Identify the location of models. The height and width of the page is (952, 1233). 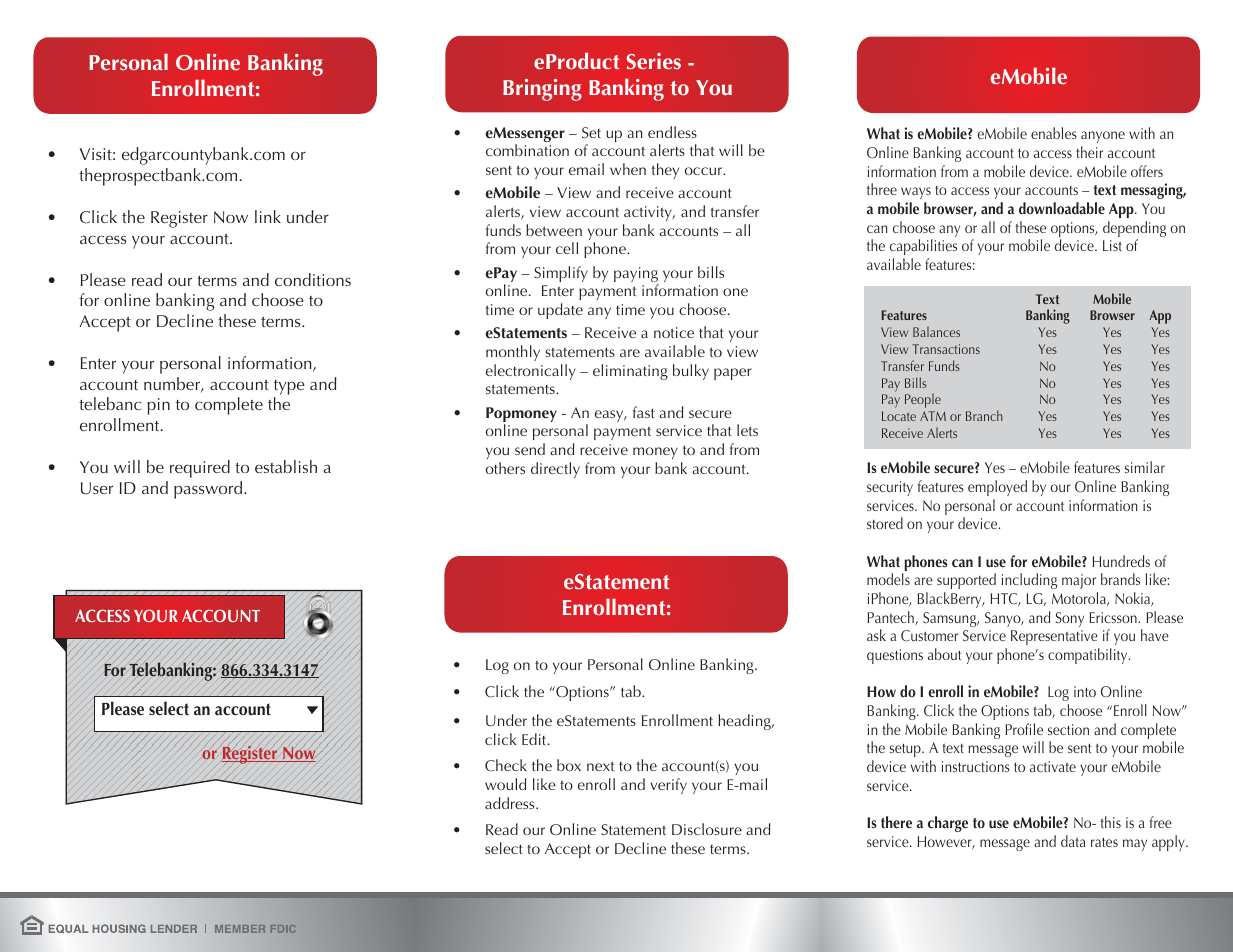
(888, 579).
